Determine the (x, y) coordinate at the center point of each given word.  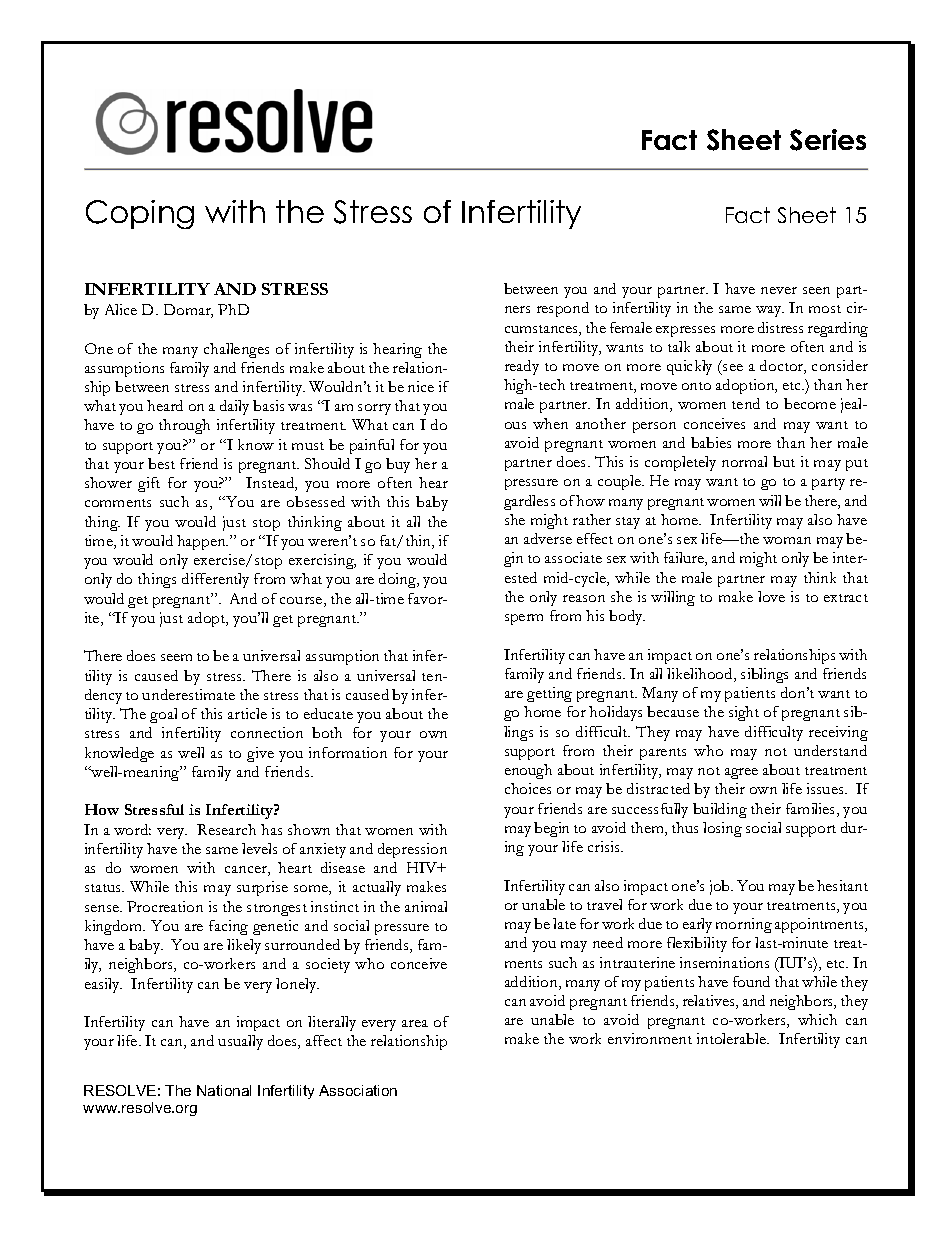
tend (746, 403)
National (224, 1090)
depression (412, 850)
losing (722, 829)
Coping (140, 214)
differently (215, 580)
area (415, 1023)
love (771, 596)
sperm (524, 619)
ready (522, 367)
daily (234, 407)
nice (421, 386)
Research (226, 829)
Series (828, 140)
